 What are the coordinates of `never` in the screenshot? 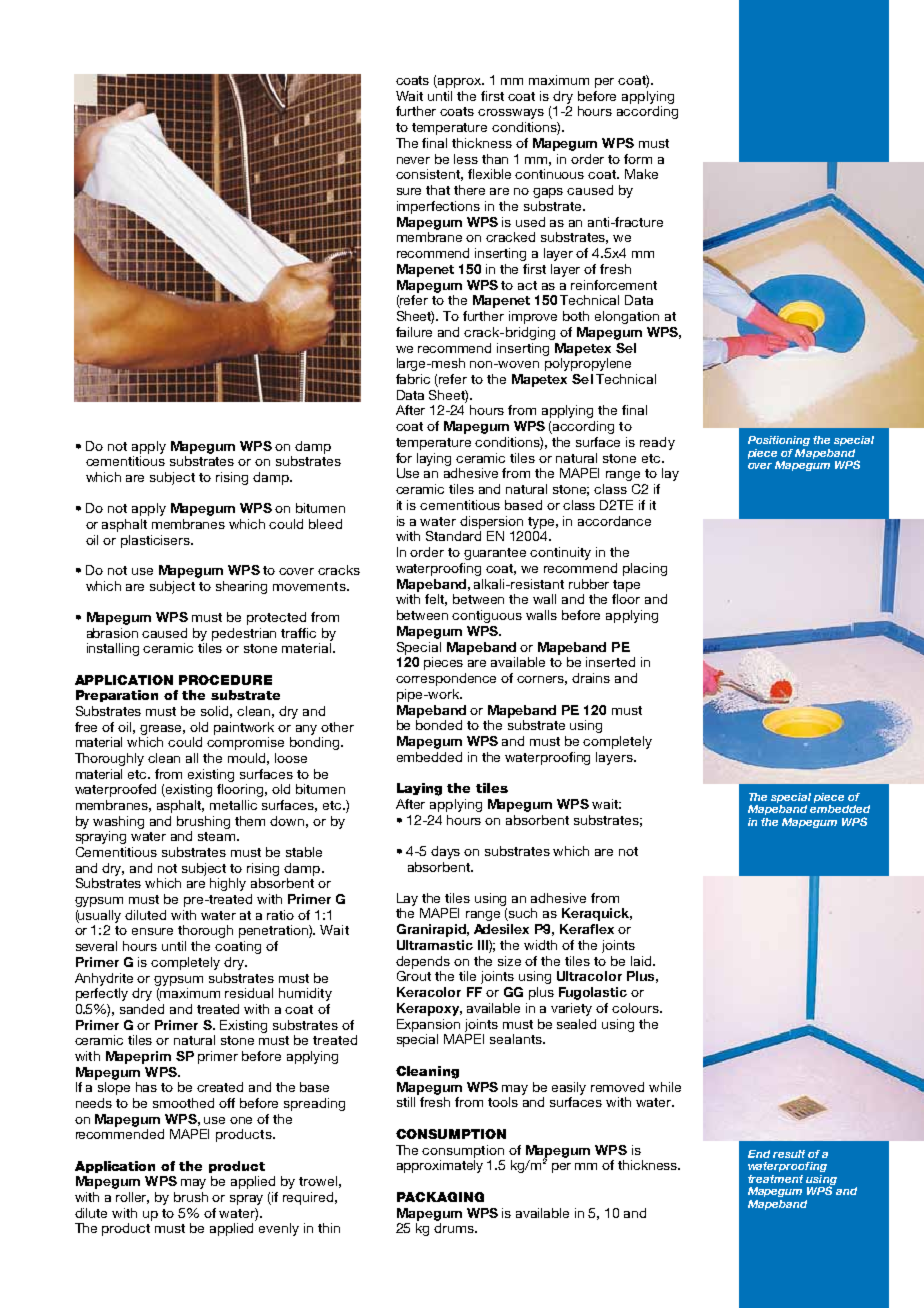 It's located at (413, 160).
